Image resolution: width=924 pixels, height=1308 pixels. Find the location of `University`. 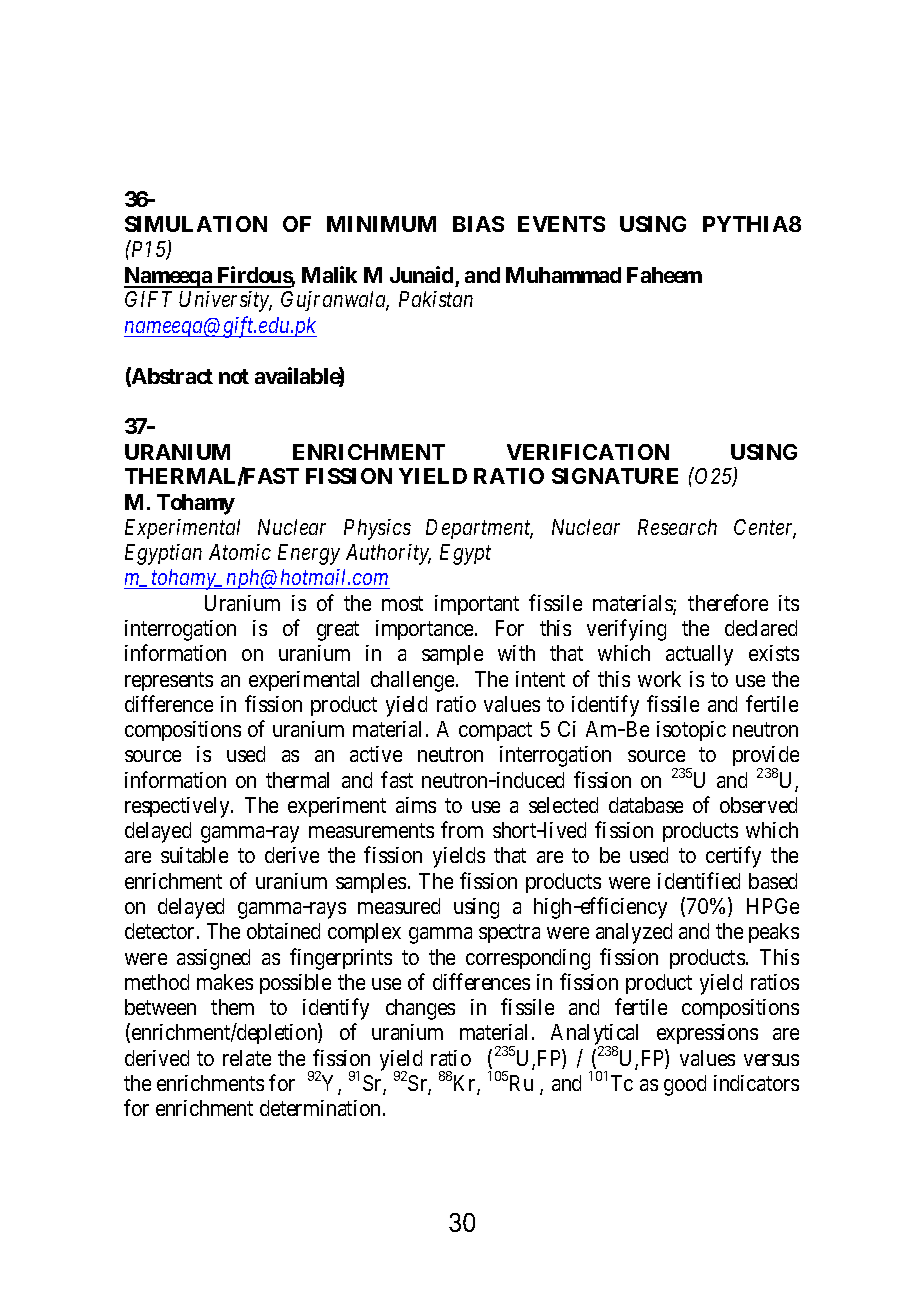

University is located at coordinates (225, 301).
